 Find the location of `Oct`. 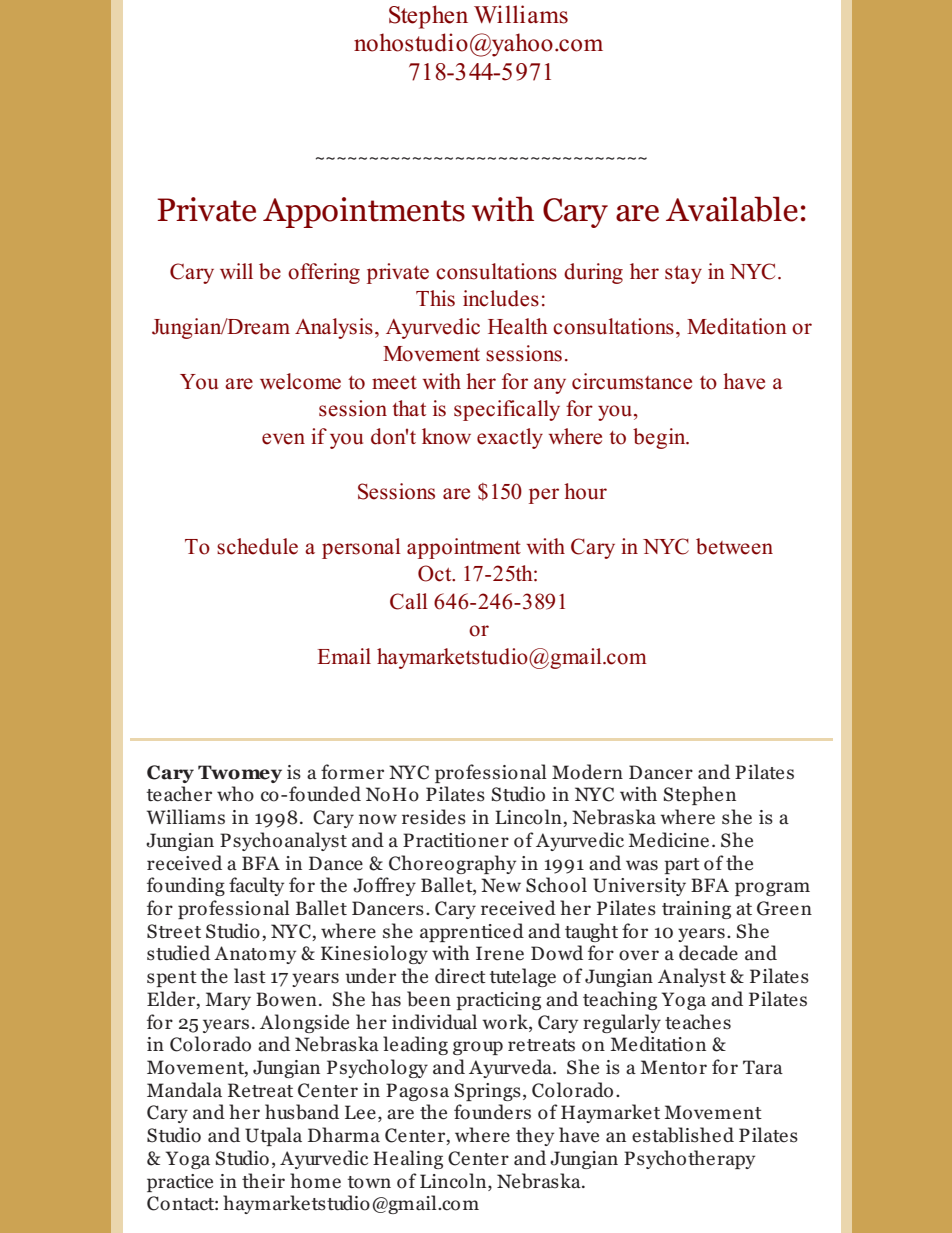

Oct is located at coordinates (436, 573).
